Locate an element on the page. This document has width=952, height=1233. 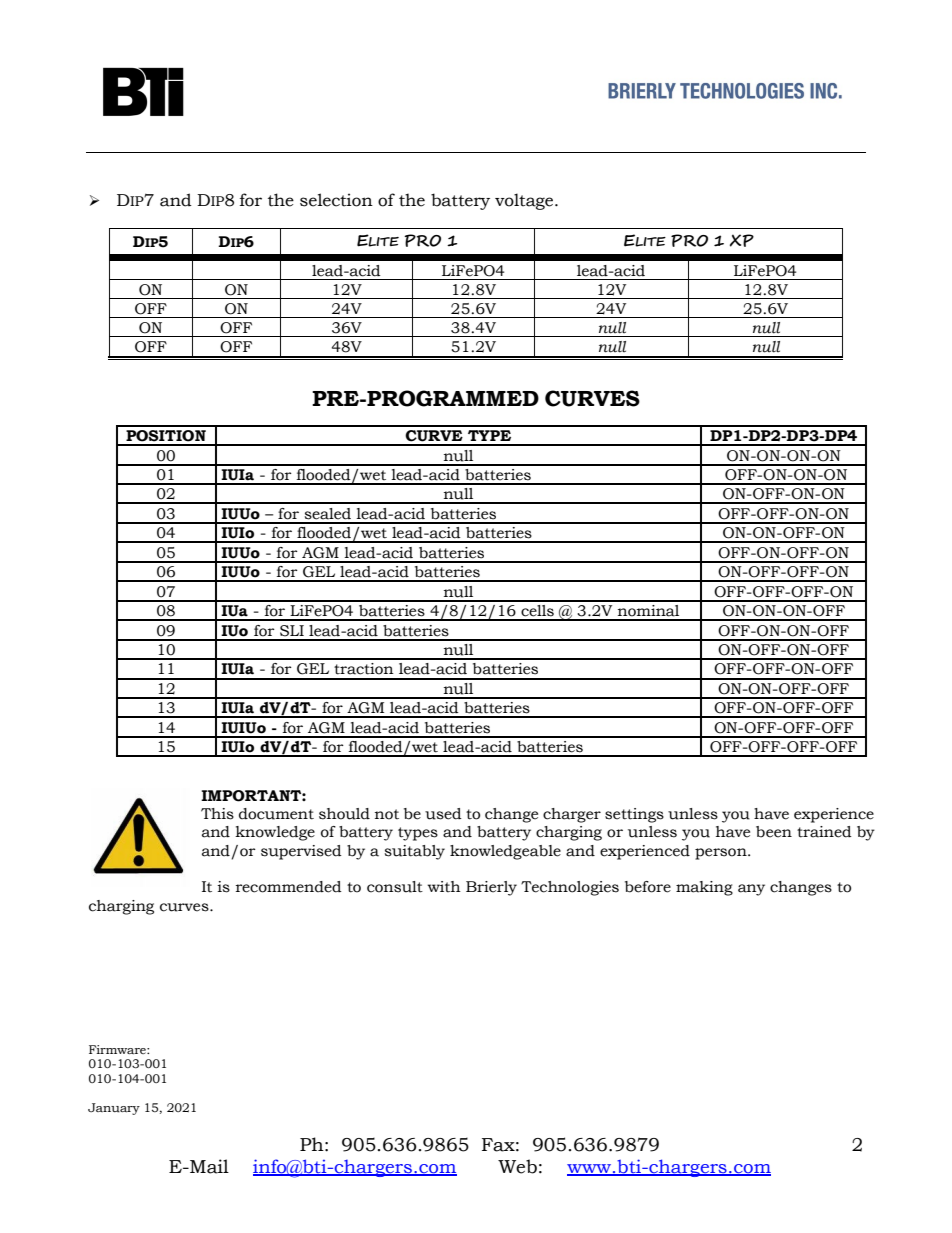
voltage is located at coordinates (525, 201).
